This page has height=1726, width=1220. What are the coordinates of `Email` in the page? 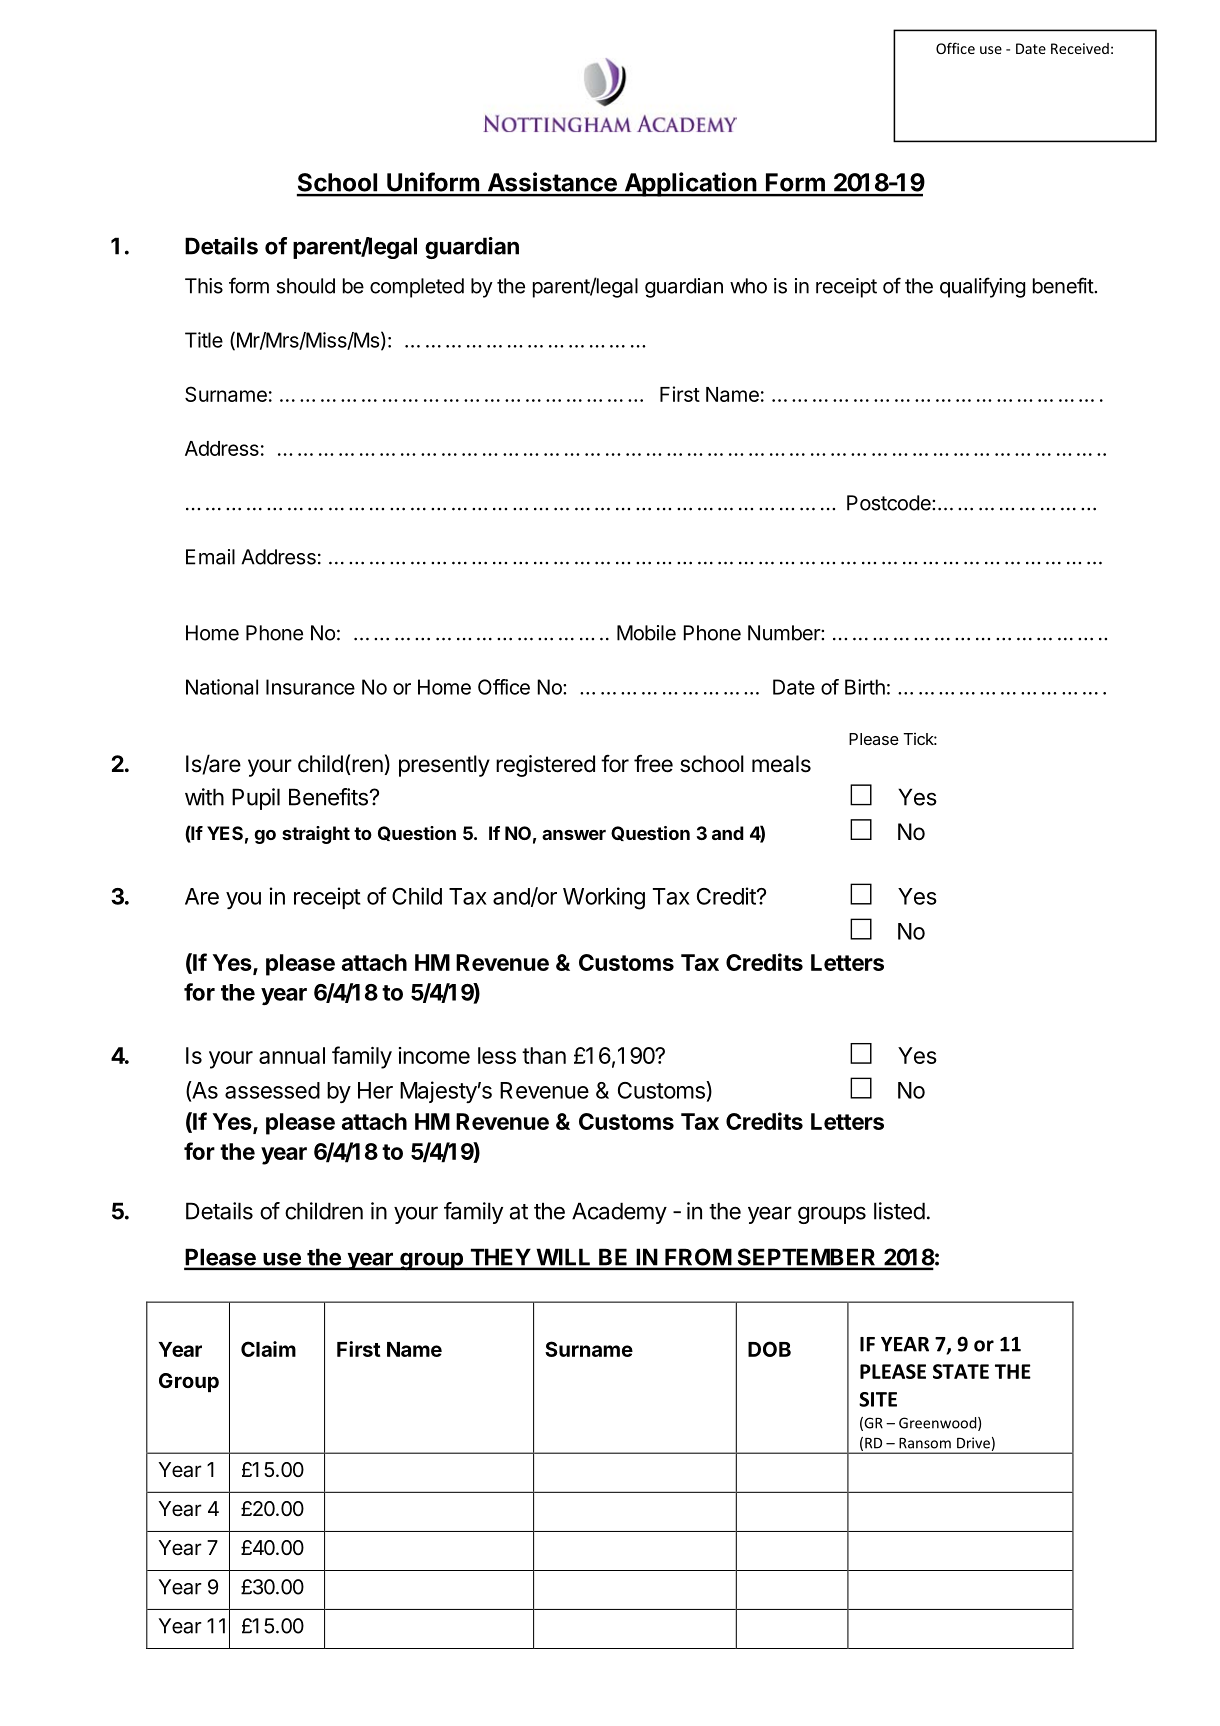 It's located at (210, 557).
